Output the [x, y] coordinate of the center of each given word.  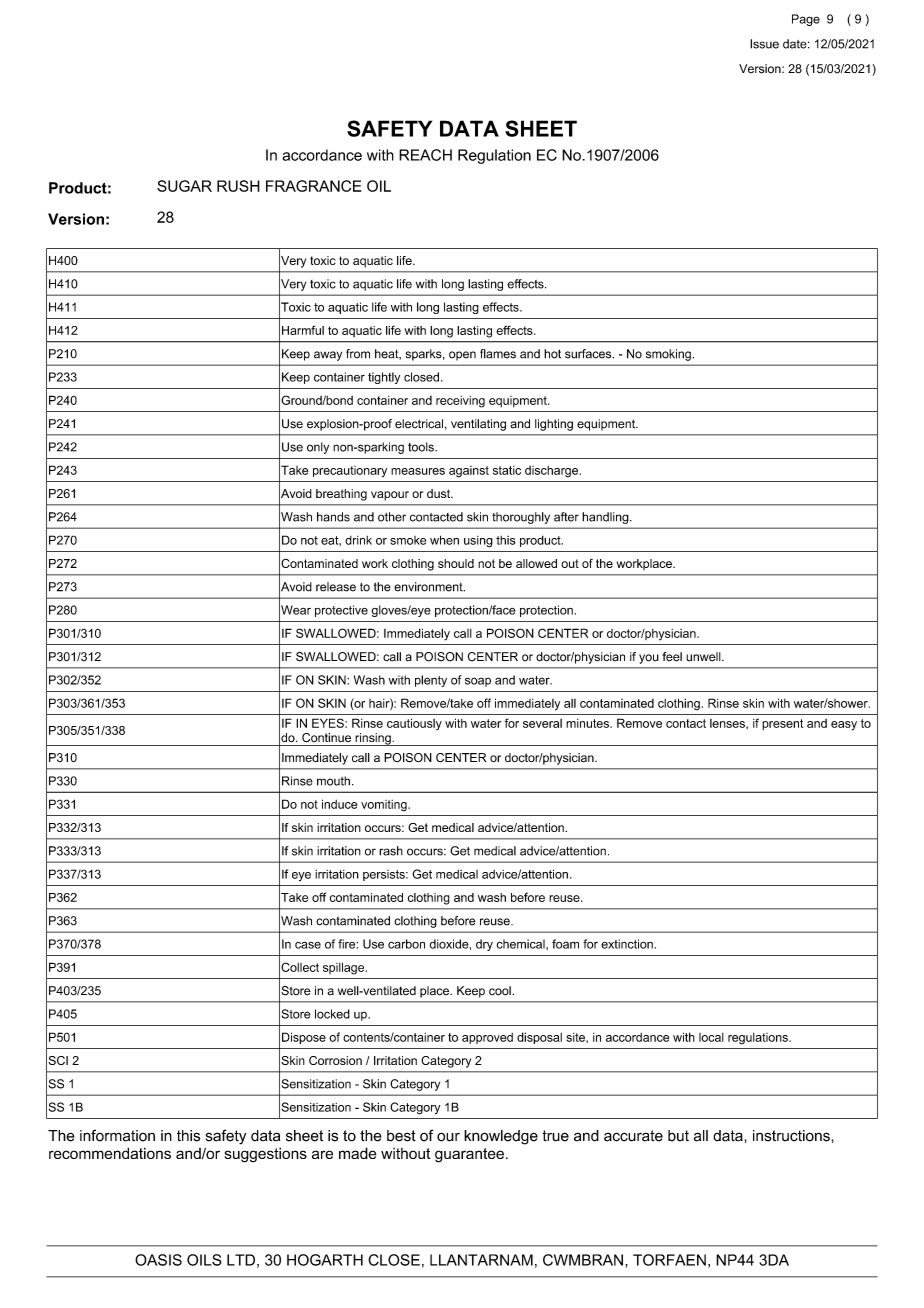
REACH [425, 155]
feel [672, 657]
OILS [204, 1260]
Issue [764, 44]
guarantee [469, 1155]
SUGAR [184, 186]
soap [478, 682]
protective [341, 611]
